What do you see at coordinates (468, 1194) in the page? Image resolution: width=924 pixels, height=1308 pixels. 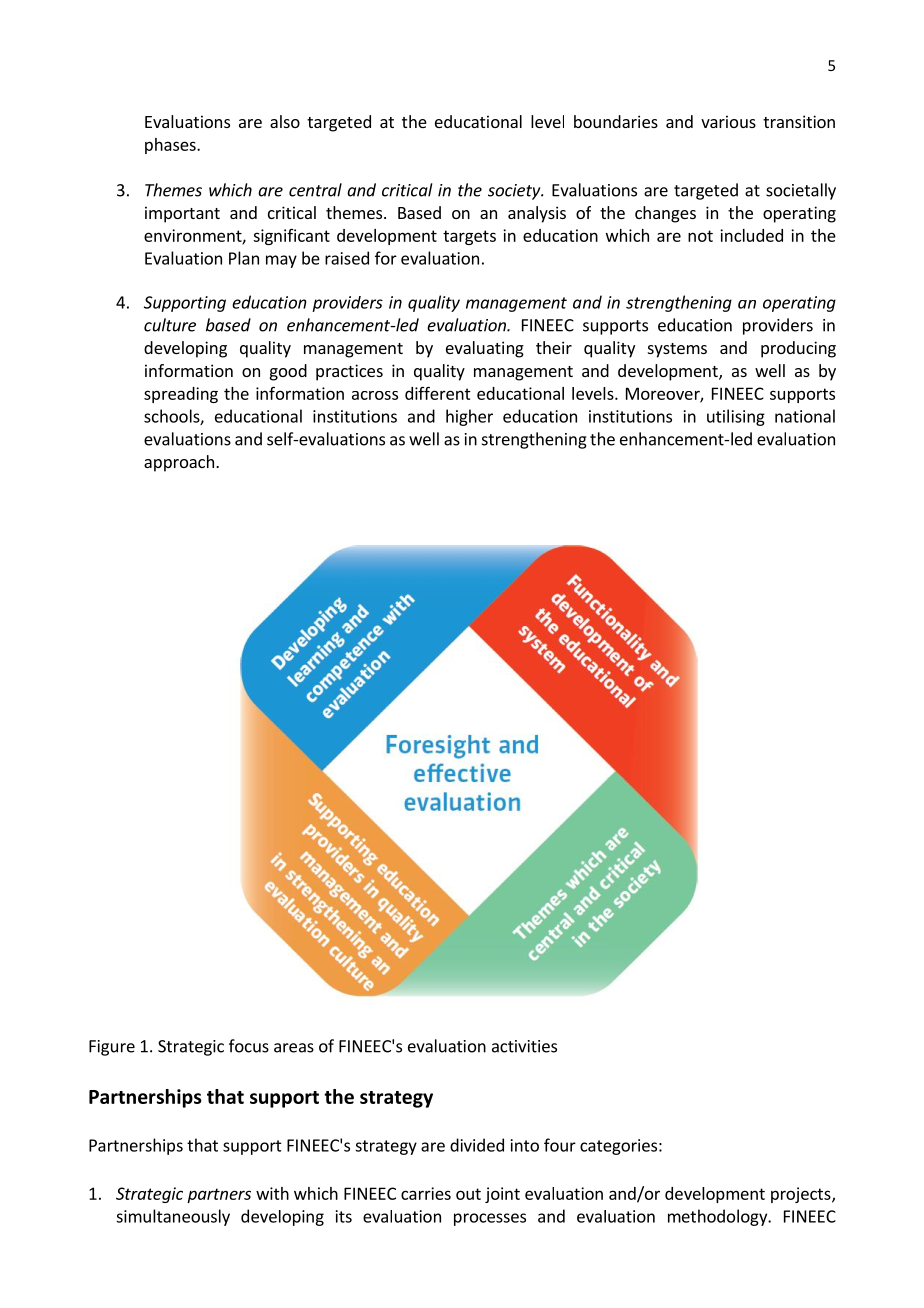 I see `out` at bounding box center [468, 1194].
